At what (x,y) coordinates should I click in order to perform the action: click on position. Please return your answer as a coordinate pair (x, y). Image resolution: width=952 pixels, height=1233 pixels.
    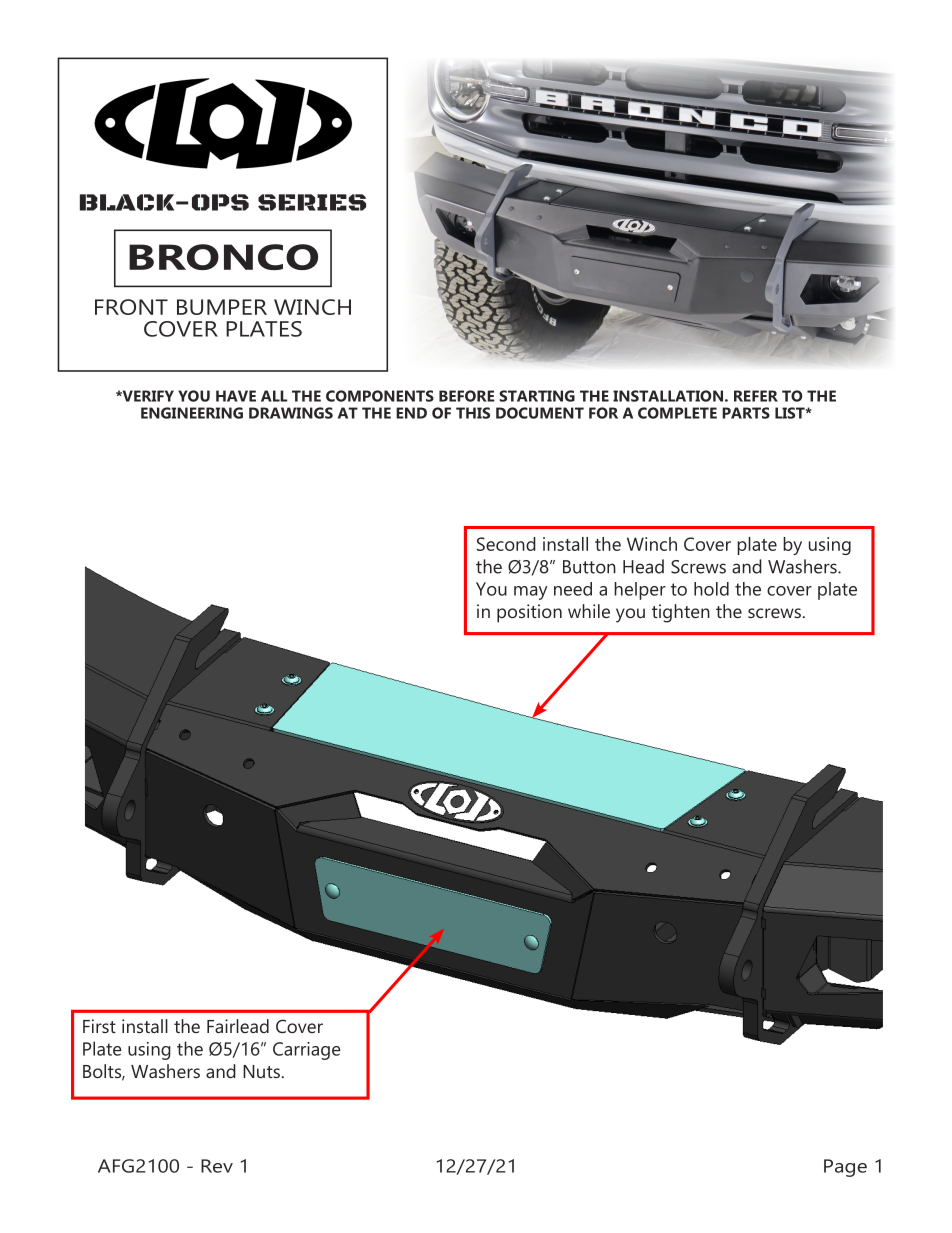
    Looking at the image, I should click on (529, 613).
